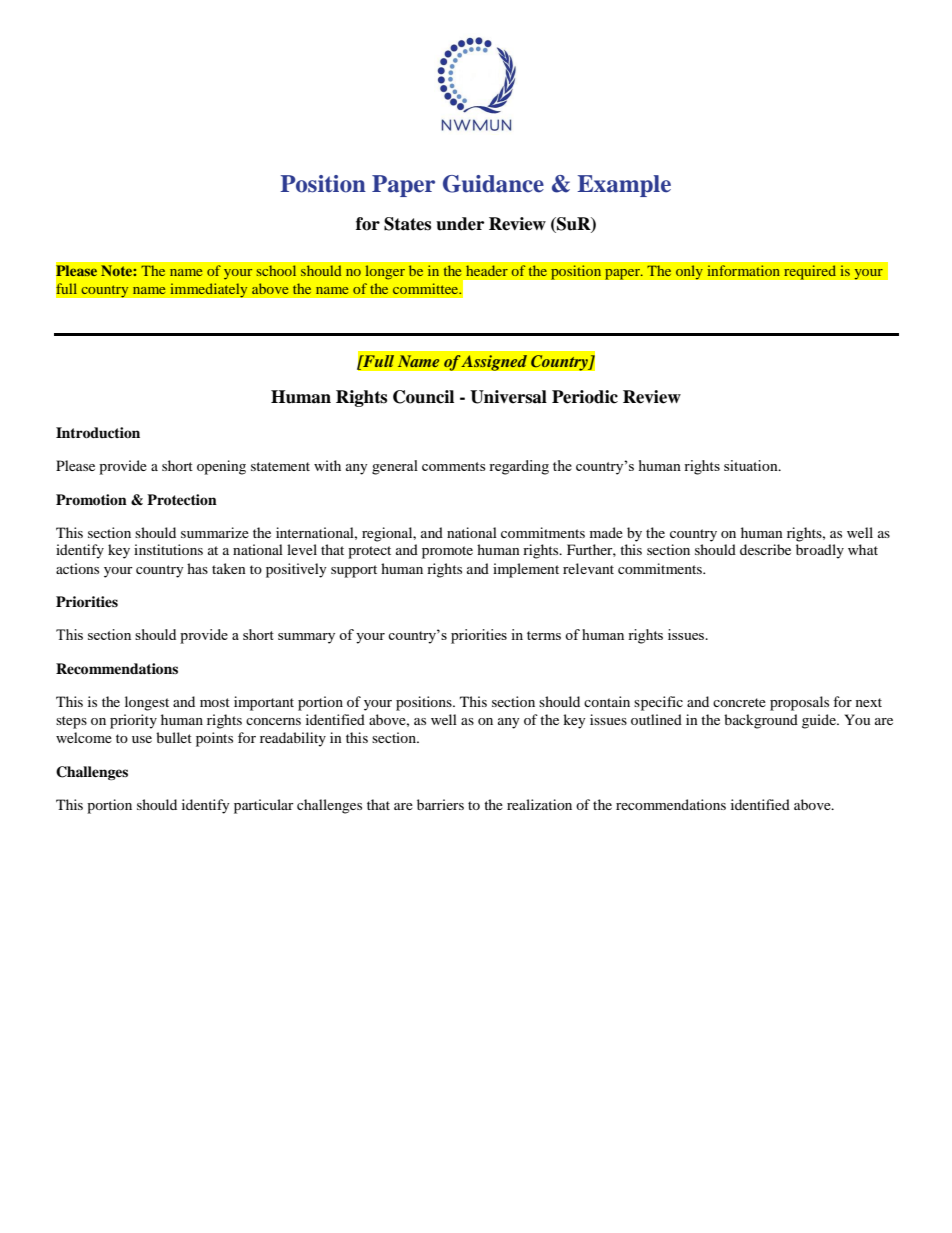  Describe the element at coordinates (526, 570) in the screenshot. I see `implement` at that location.
